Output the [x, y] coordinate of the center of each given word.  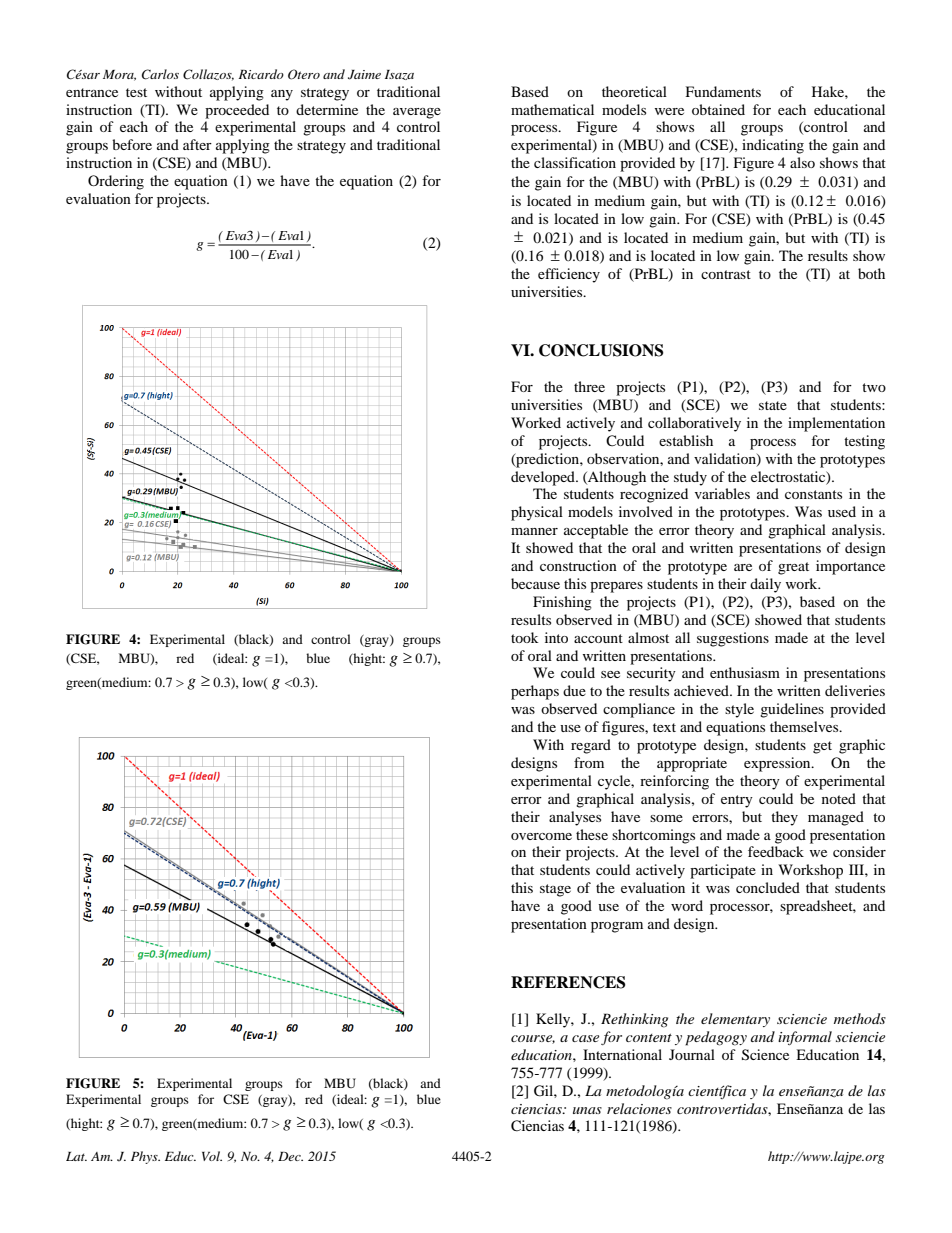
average [417, 113]
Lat [76, 1156]
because [535, 583]
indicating [773, 146]
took [525, 637]
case [585, 1038]
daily [765, 585]
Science [765, 1055]
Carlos [160, 74]
